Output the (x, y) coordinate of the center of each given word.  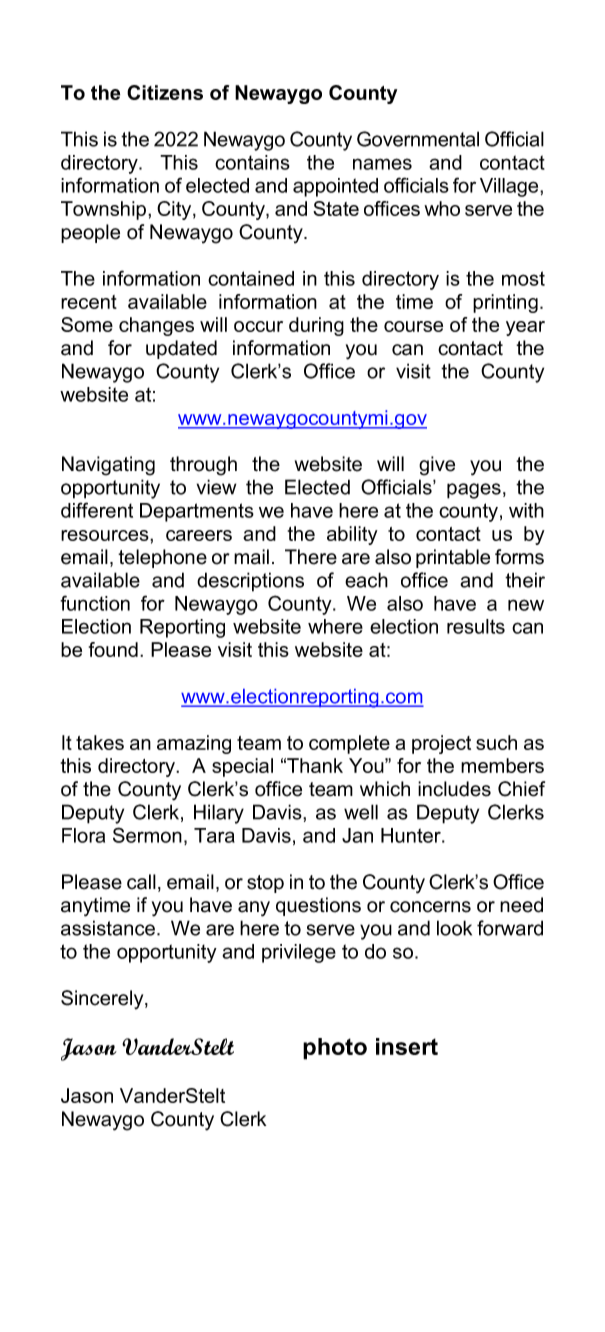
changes (156, 326)
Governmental (418, 139)
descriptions (250, 582)
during (316, 326)
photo (335, 1049)
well (361, 812)
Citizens (165, 92)
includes (454, 789)
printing (505, 303)
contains (252, 162)
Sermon (147, 835)
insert (407, 1046)
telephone (162, 558)
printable (453, 558)
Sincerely (103, 1000)
